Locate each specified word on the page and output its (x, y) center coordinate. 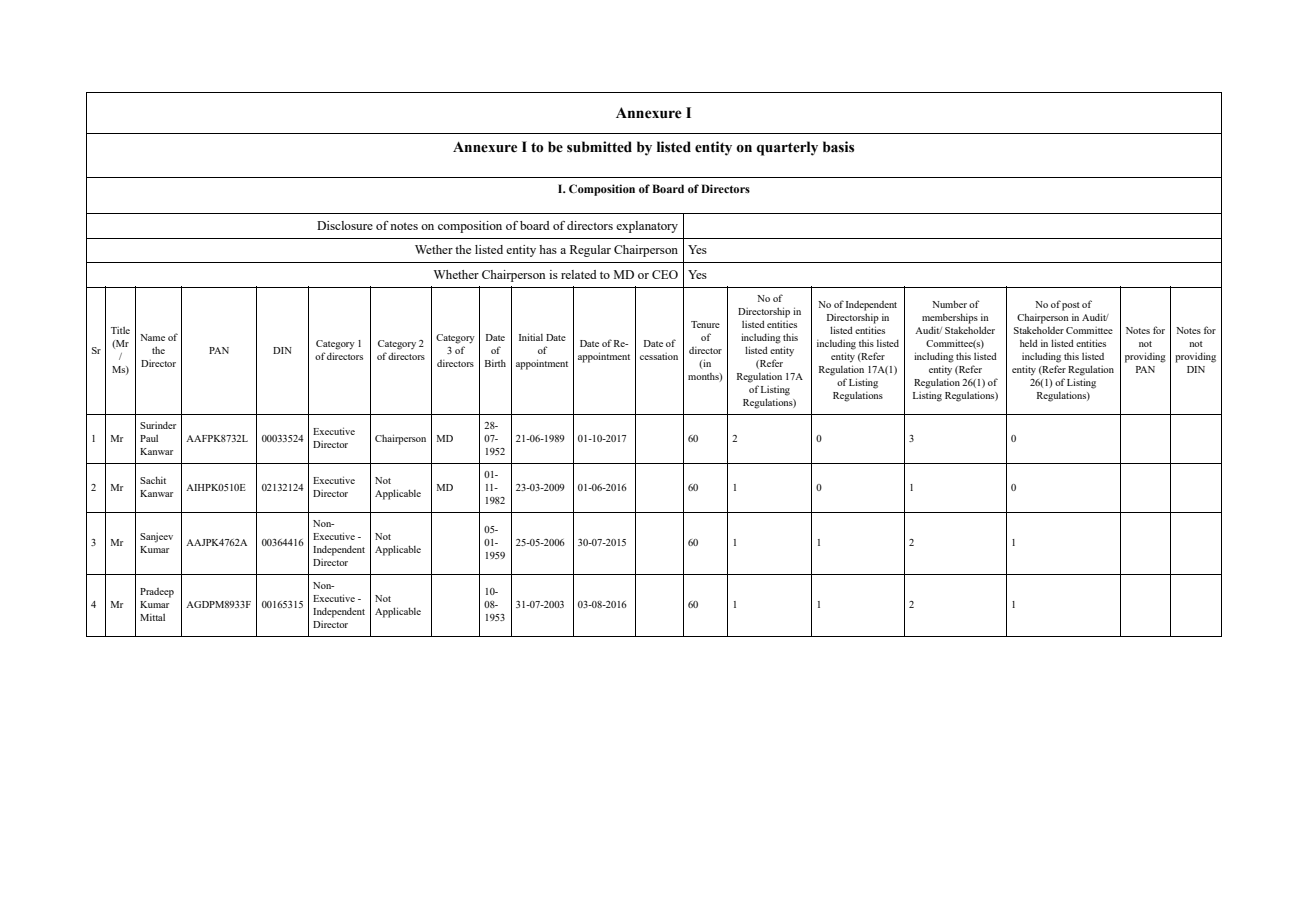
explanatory (647, 227)
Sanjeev (156, 538)
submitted (599, 147)
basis (838, 147)
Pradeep (157, 593)
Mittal (152, 617)
